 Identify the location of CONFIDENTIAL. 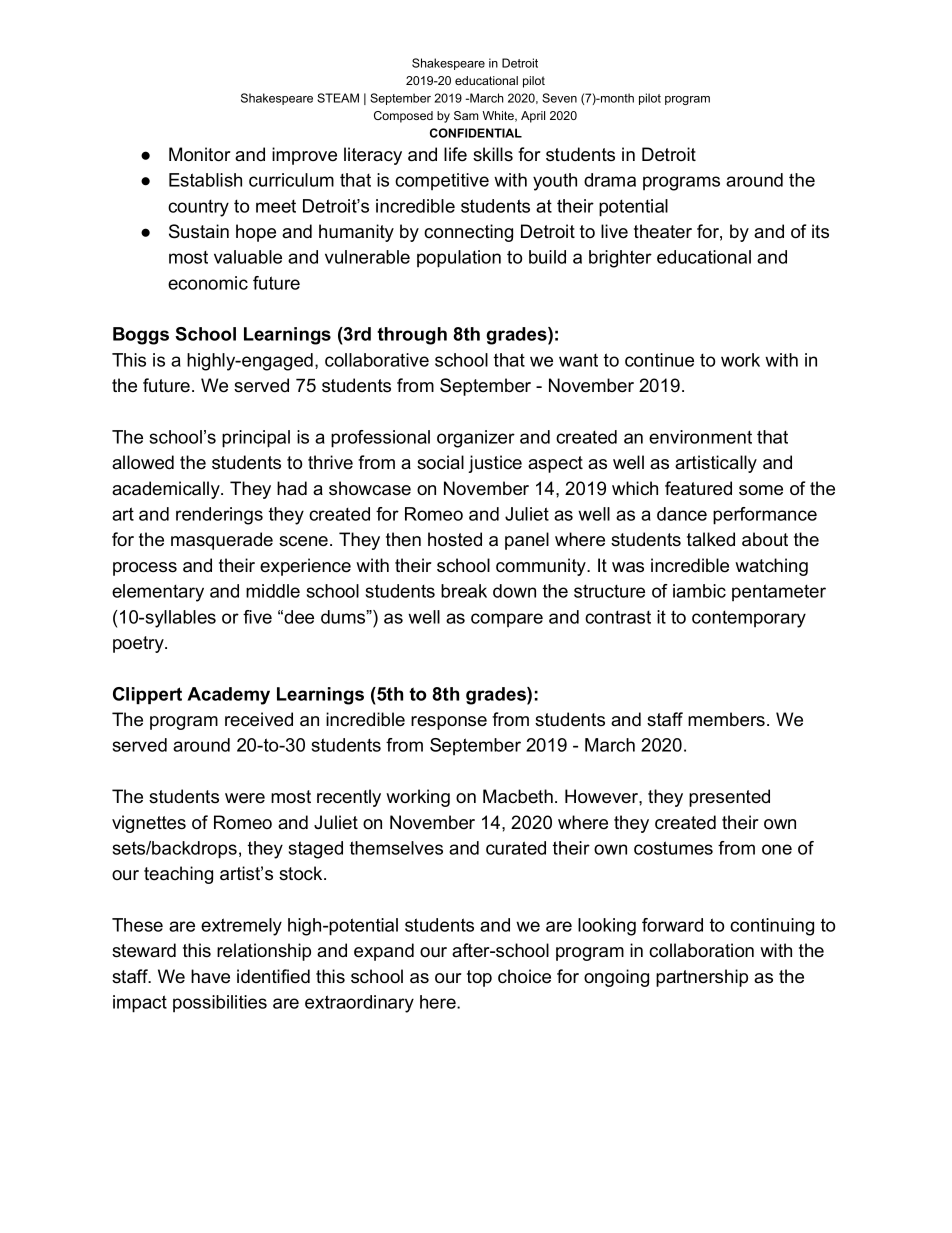
(476, 133).
